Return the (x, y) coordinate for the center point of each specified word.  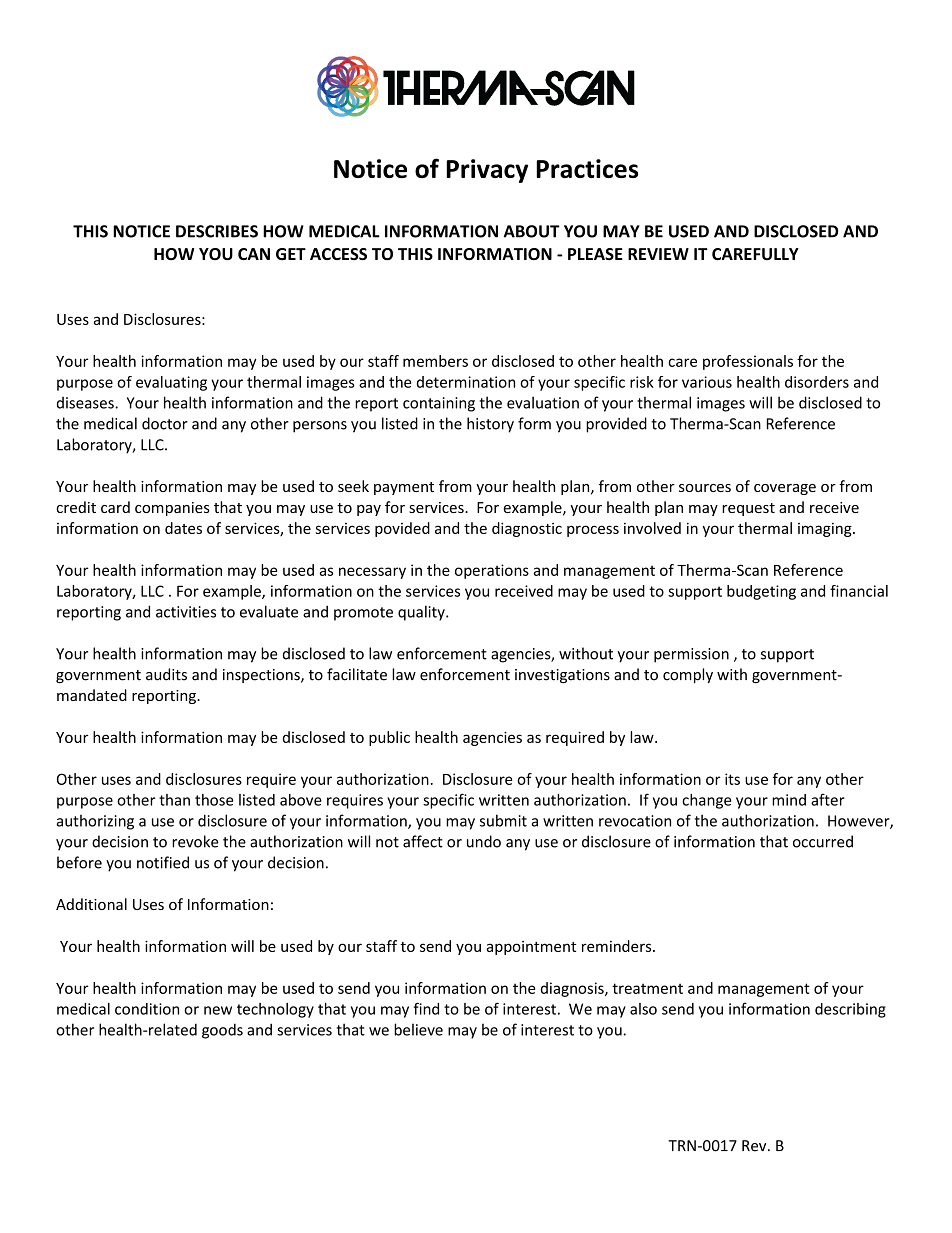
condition (147, 1009)
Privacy (487, 171)
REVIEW (658, 254)
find (426, 1008)
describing (850, 1010)
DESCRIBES (217, 231)
